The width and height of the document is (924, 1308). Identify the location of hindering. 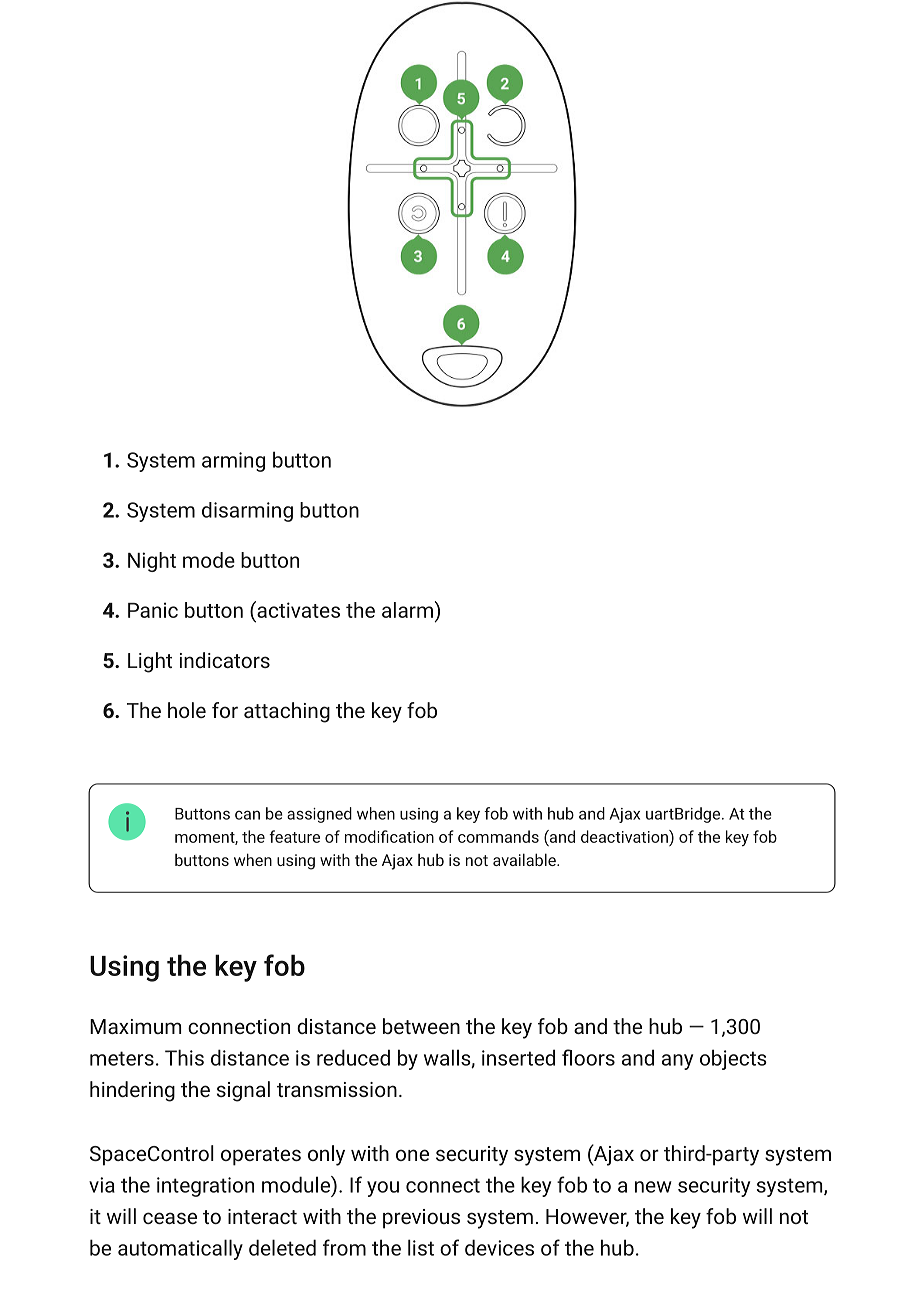
(132, 1091).
